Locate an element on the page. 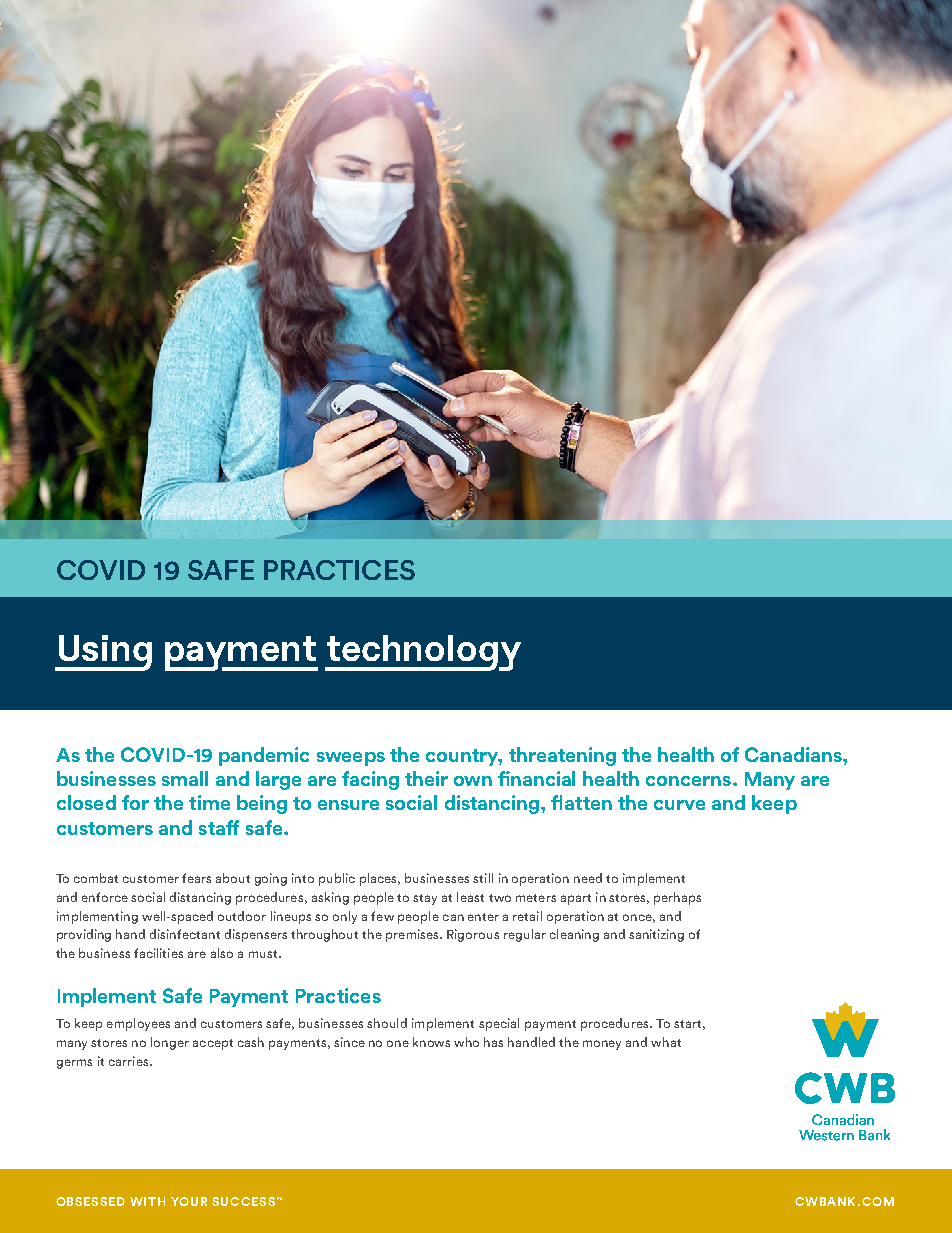  should is located at coordinates (387, 1023).
